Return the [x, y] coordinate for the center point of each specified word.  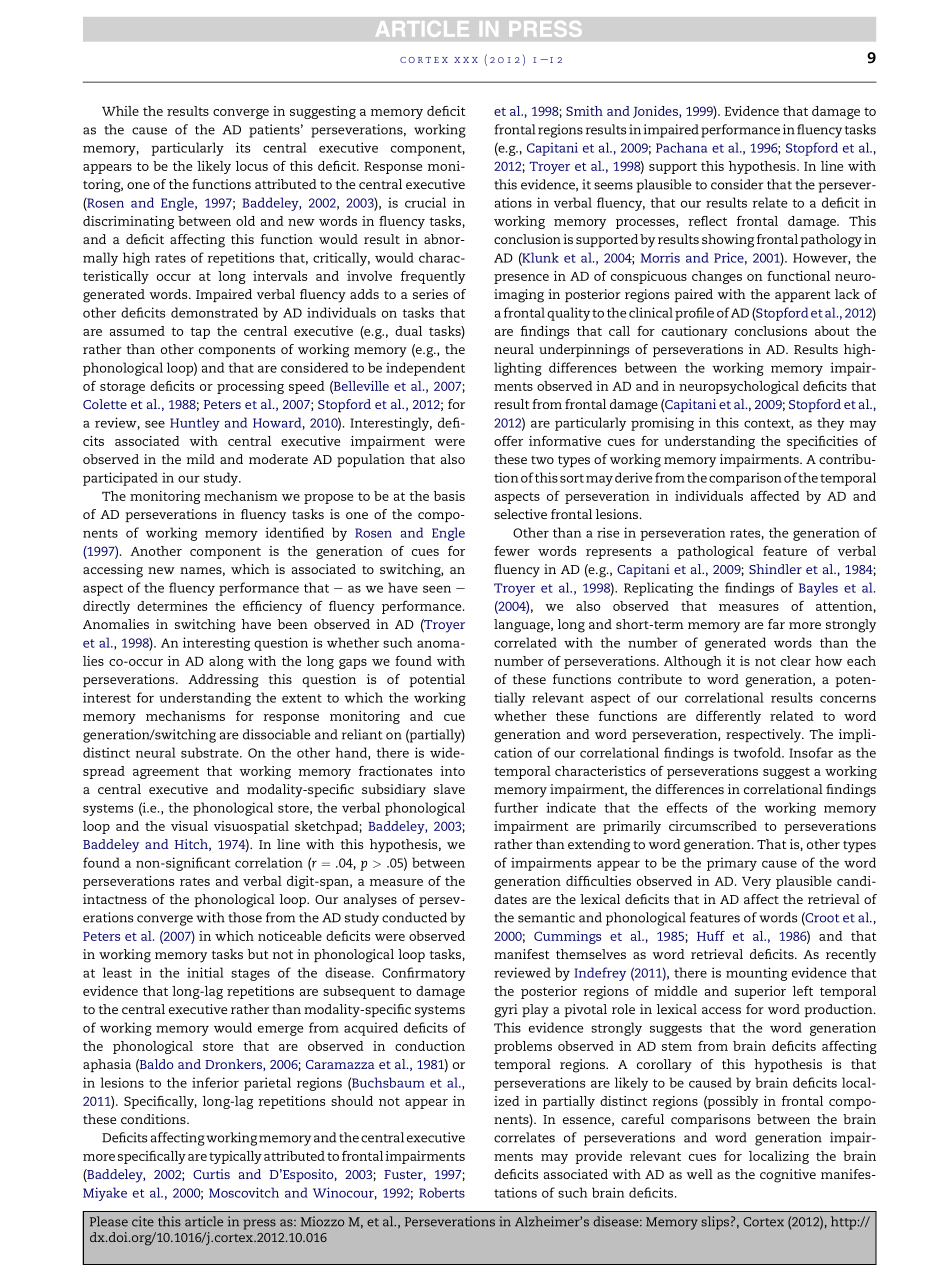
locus [252, 166]
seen [437, 589]
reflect [707, 221]
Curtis [211, 1174]
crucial [425, 202]
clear [796, 661]
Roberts [442, 1192]
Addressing [223, 681]
